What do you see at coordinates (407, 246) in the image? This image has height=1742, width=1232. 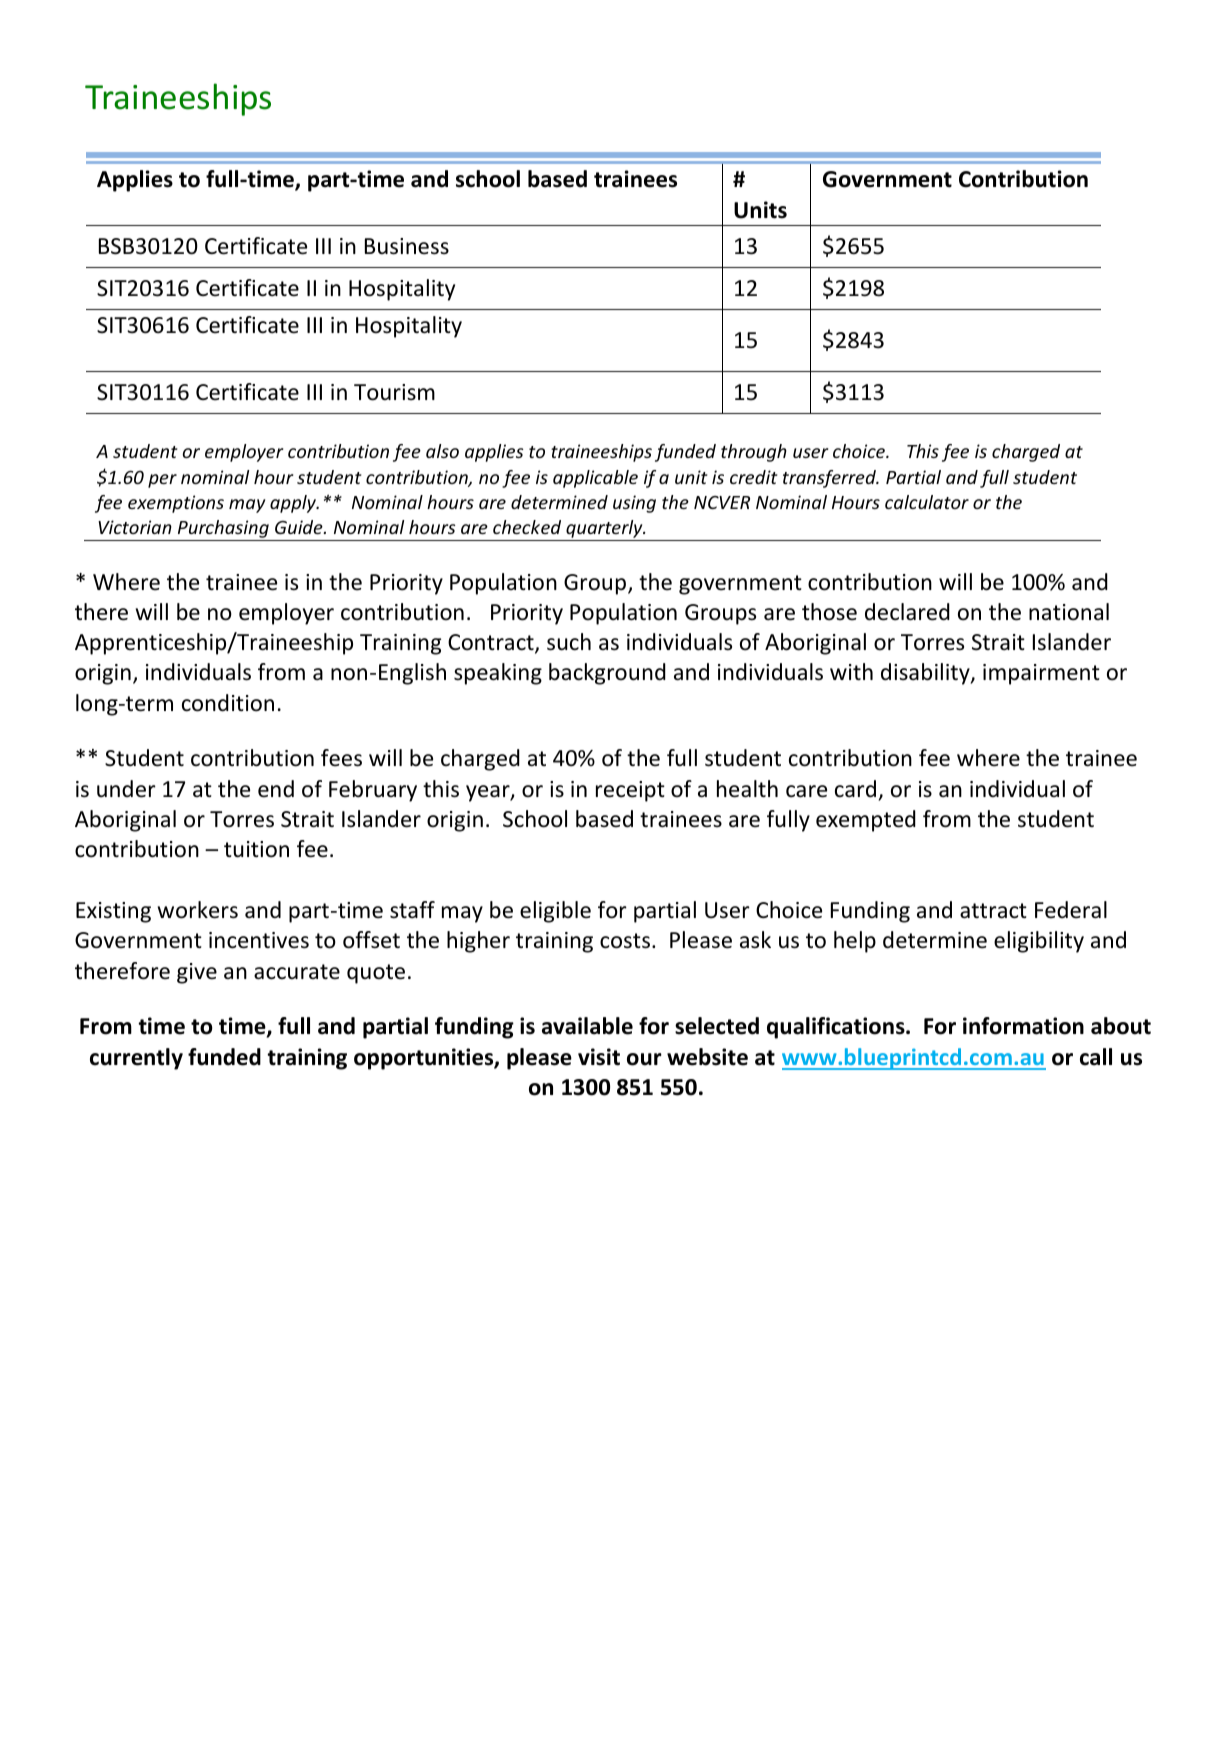 I see `Business` at bounding box center [407, 246].
